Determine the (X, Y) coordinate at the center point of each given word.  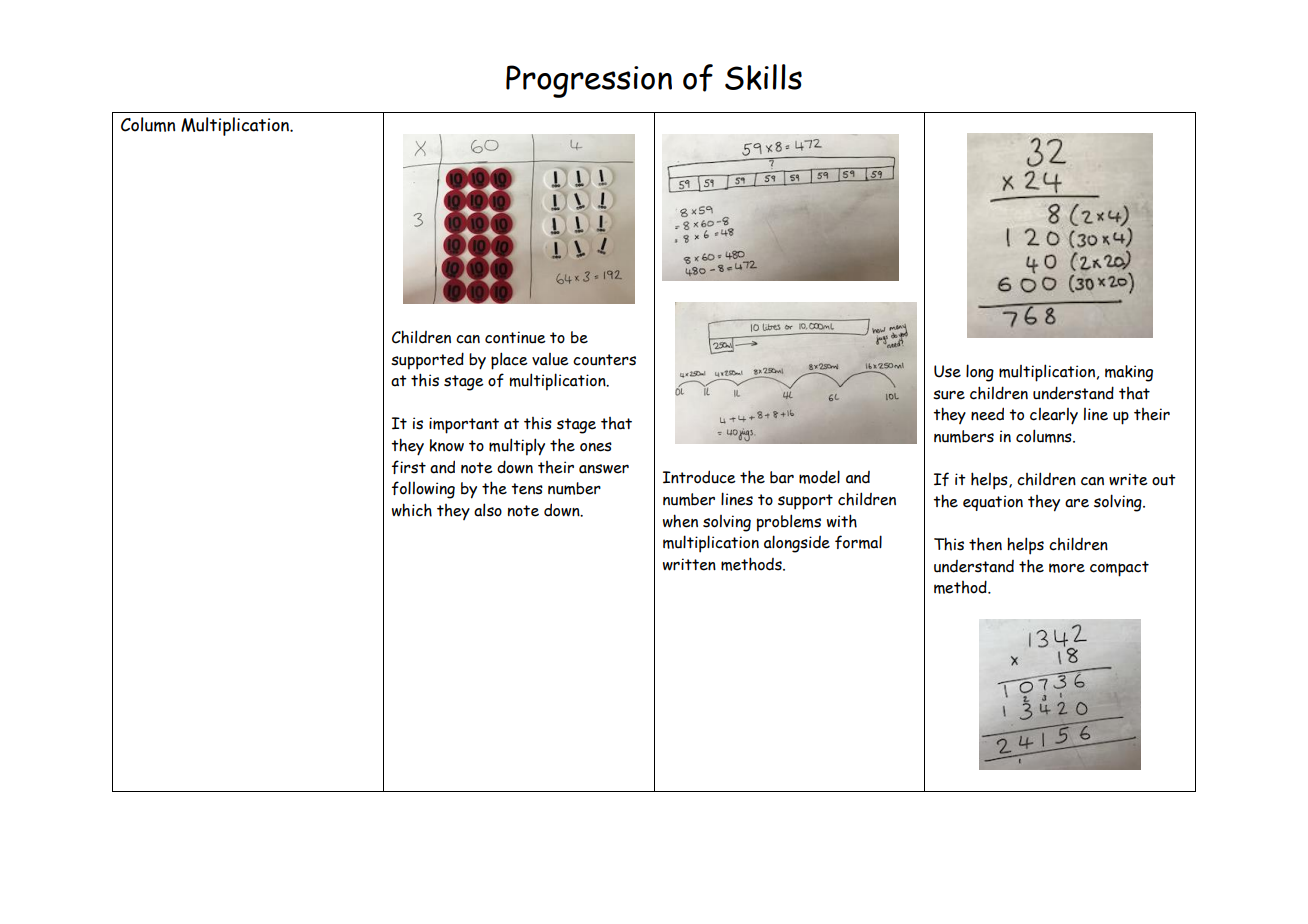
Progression (589, 81)
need (987, 414)
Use (947, 371)
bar (782, 477)
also (488, 510)
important (464, 425)
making (1129, 373)
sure (949, 395)
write (1128, 479)
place (509, 361)
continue (515, 337)
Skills (763, 77)
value (550, 359)
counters (604, 360)
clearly (1054, 416)
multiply (517, 447)
